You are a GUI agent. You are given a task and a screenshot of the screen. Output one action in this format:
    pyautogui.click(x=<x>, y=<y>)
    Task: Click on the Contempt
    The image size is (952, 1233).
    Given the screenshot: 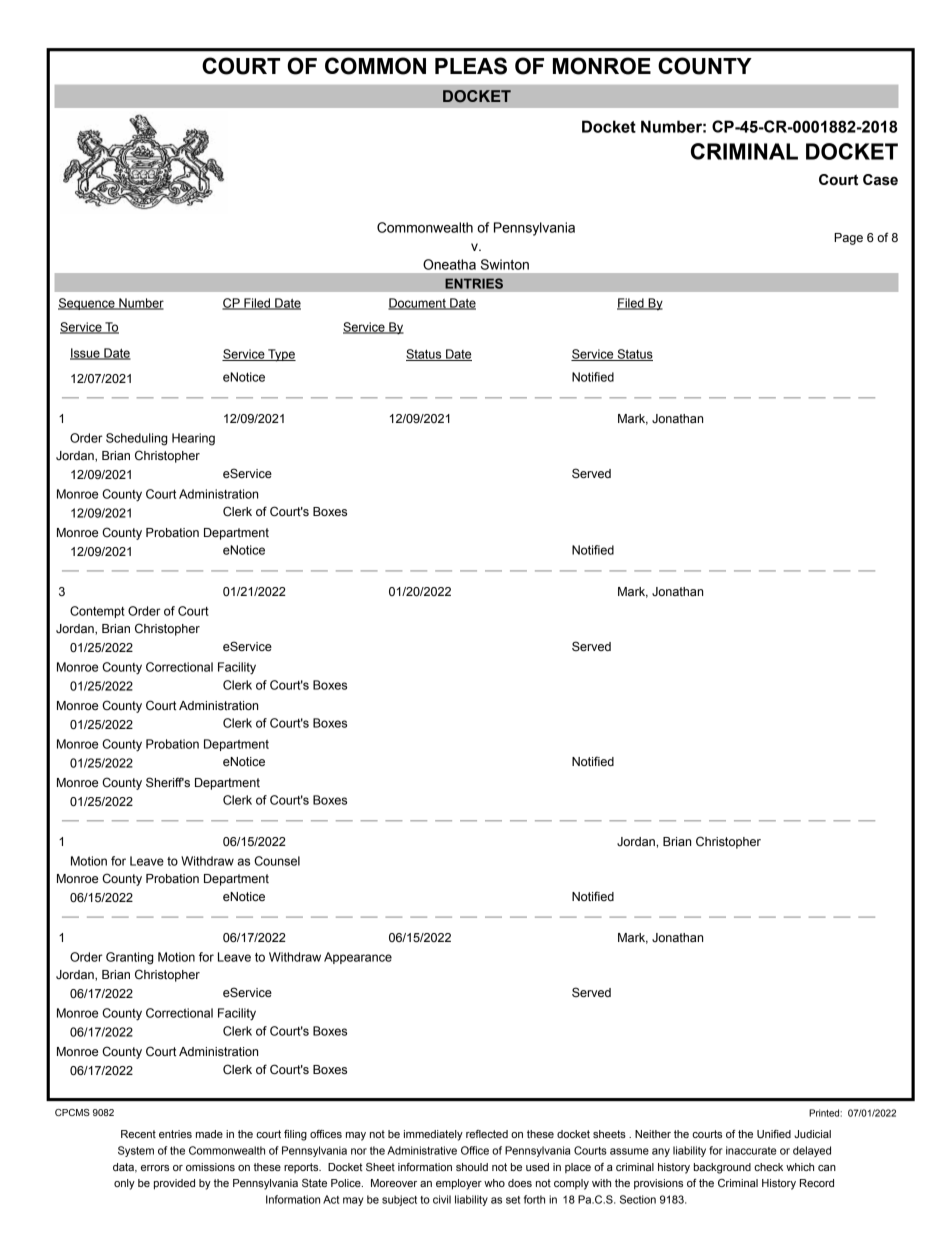 What is the action you would take?
    pyautogui.click(x=97, y=612)
